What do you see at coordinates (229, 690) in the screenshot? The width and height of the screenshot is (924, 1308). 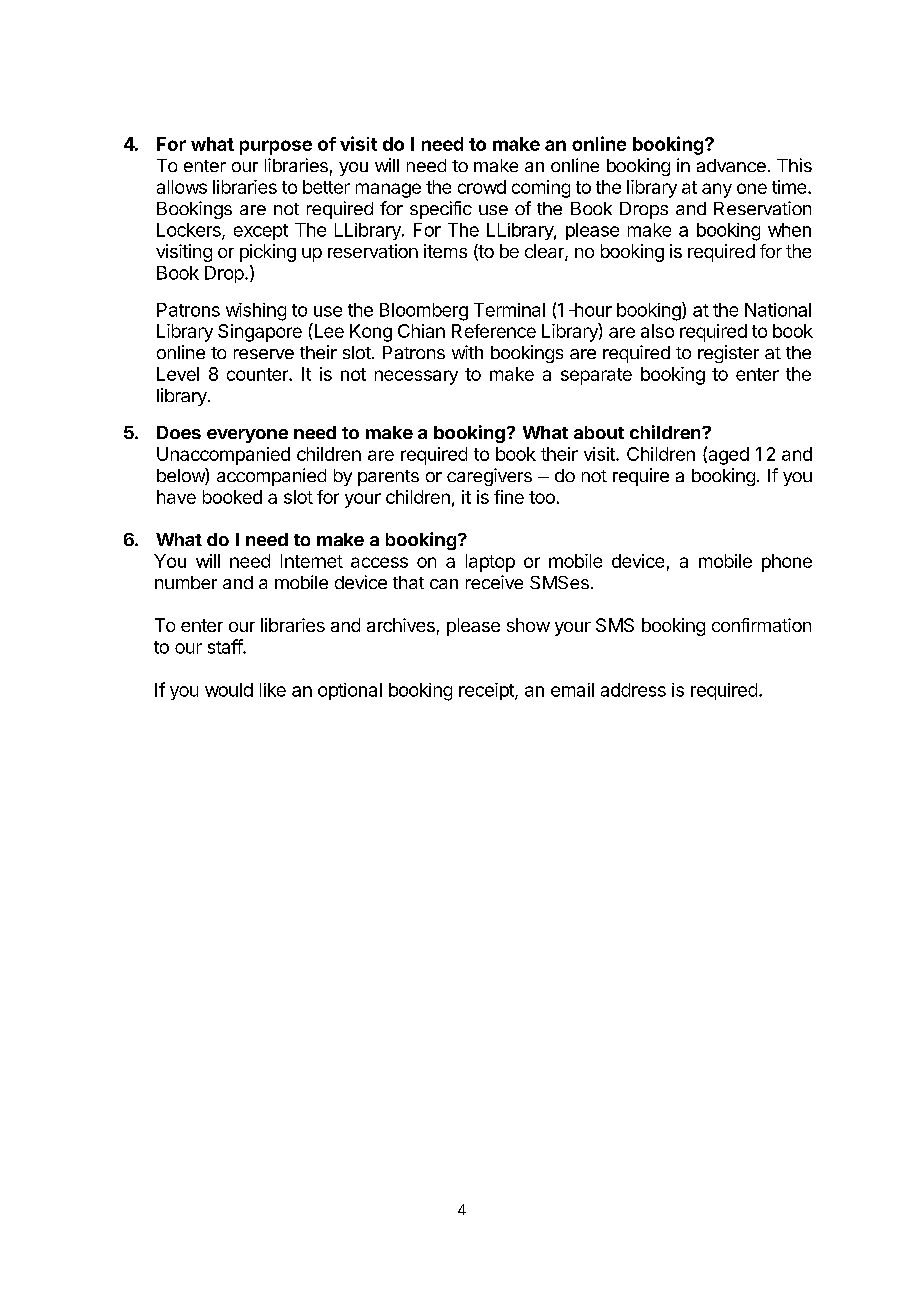 I see `would` at bounding box center [229, 690].
